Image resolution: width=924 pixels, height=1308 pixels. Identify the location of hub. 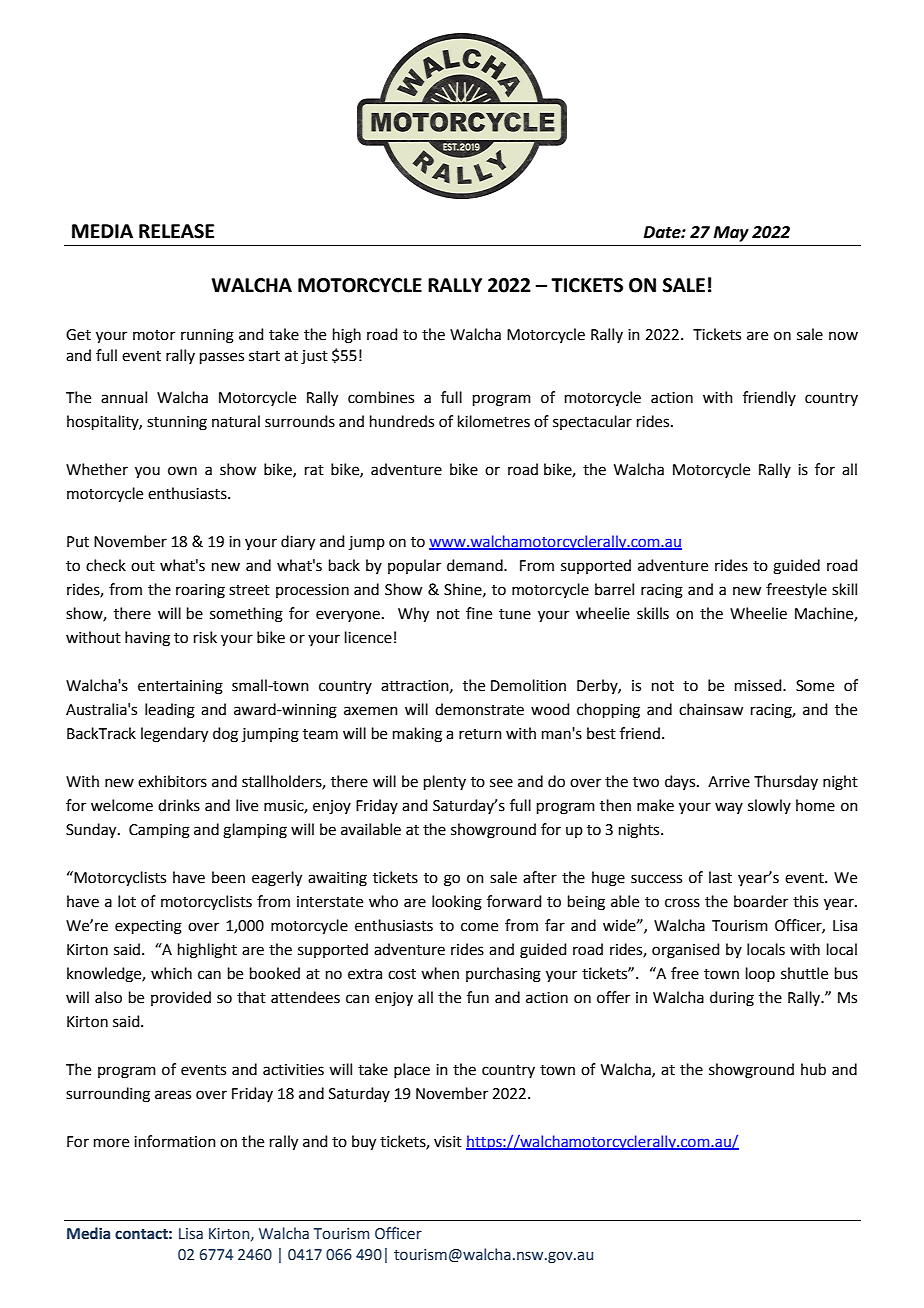
(813, 1069).
